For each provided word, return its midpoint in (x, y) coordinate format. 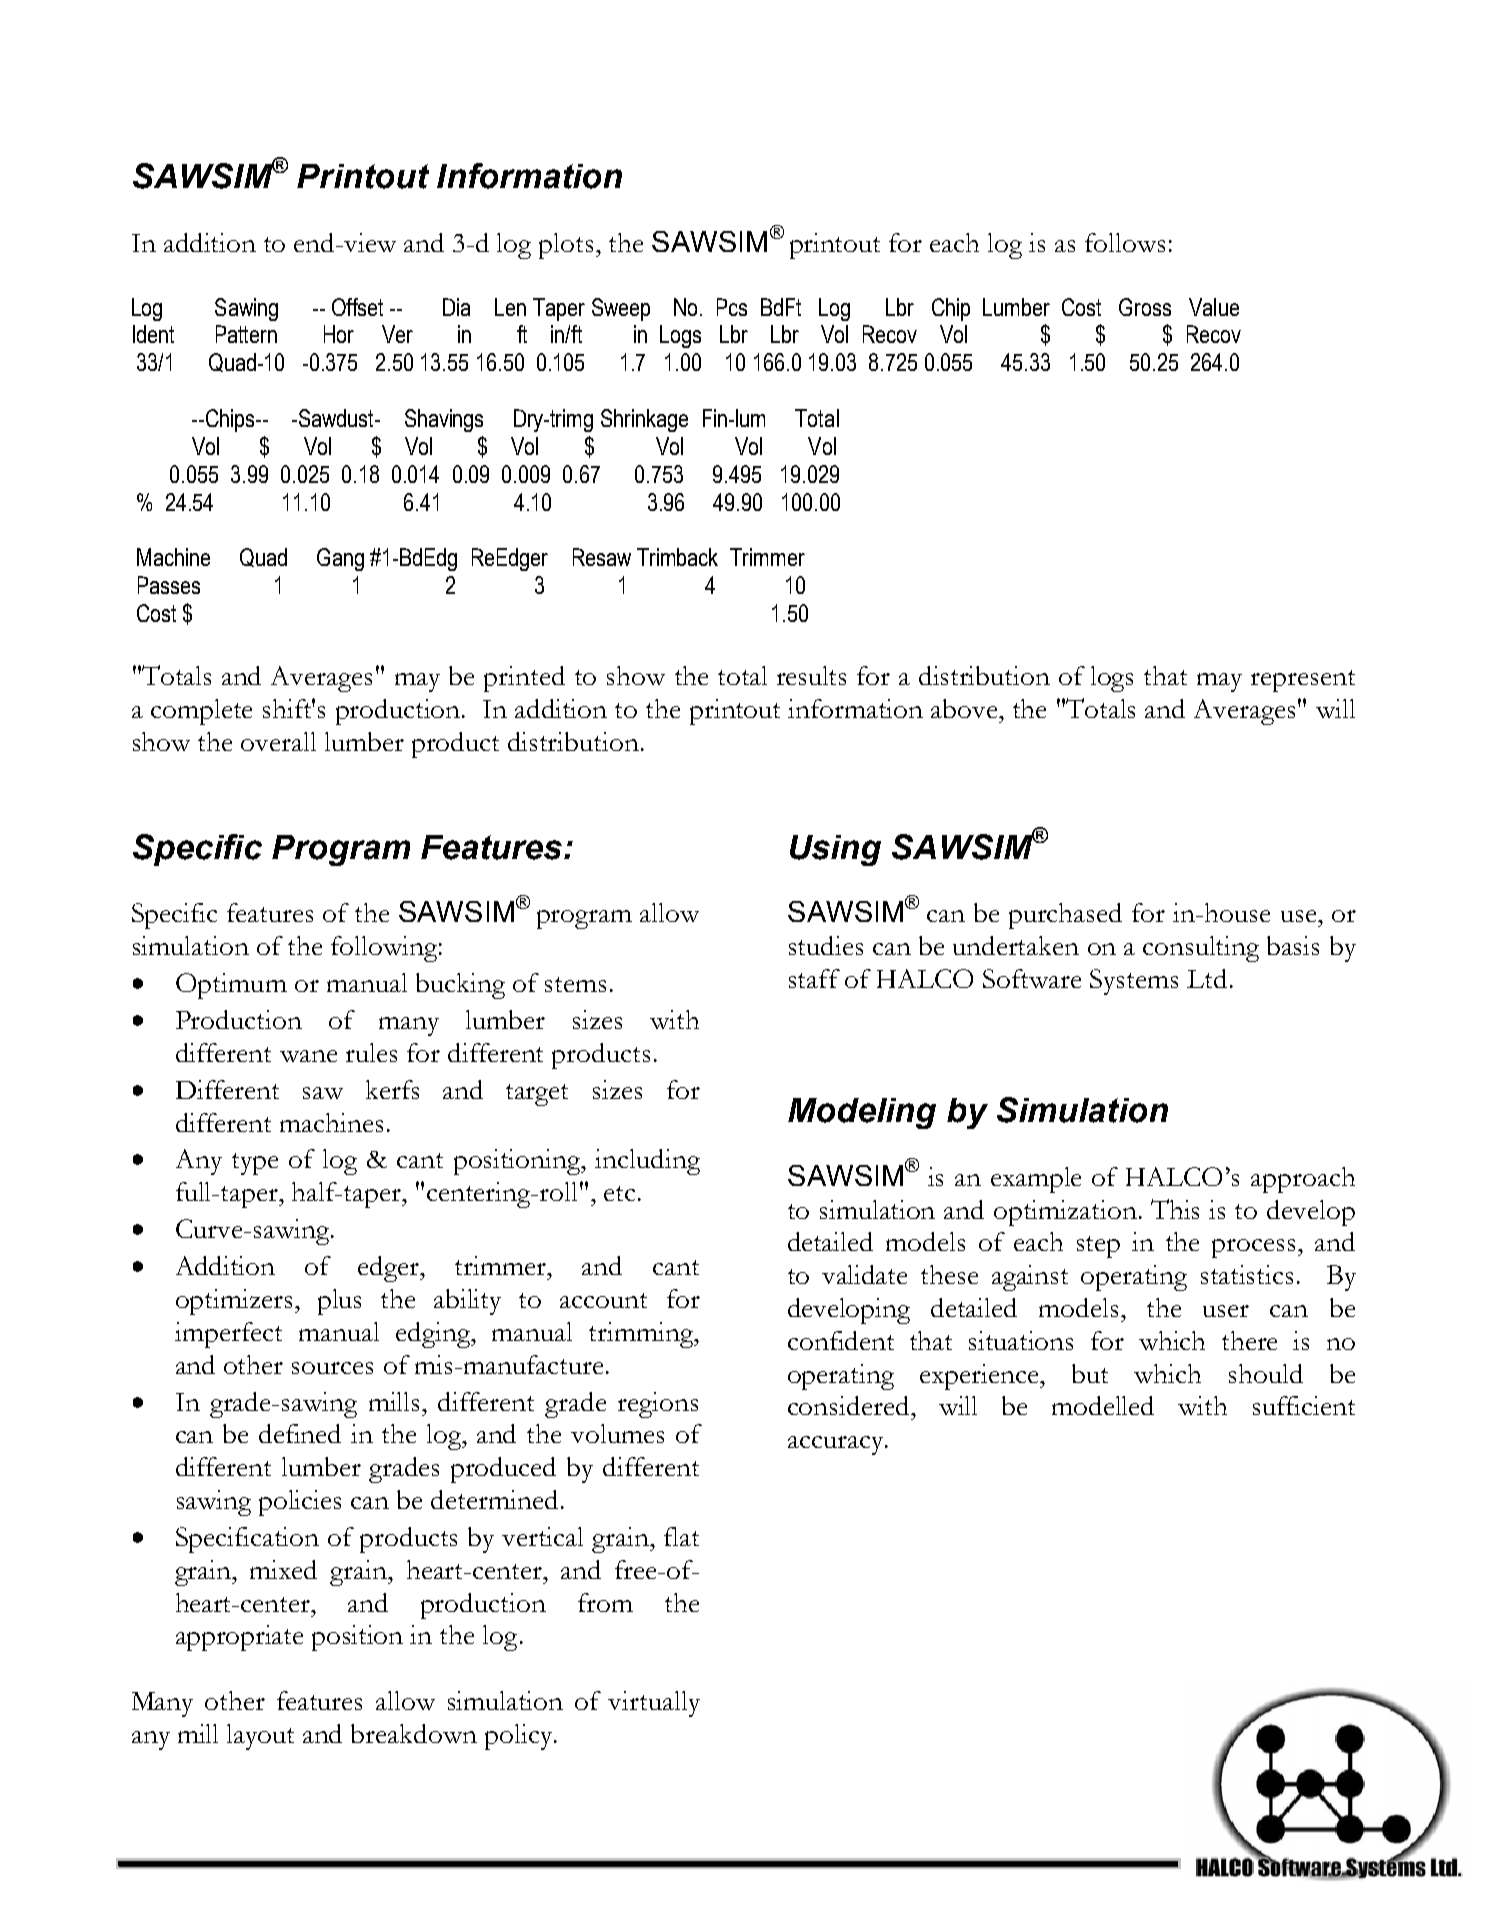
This (1175, 1209)
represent (1303, 681)
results (811, 675)
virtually (654, 1704)
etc (619, 1193)
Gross (1145, 307)
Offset (357, 307)
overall (278, 741)
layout (260, 1737)
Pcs (732, 307)
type (255, 1164)
